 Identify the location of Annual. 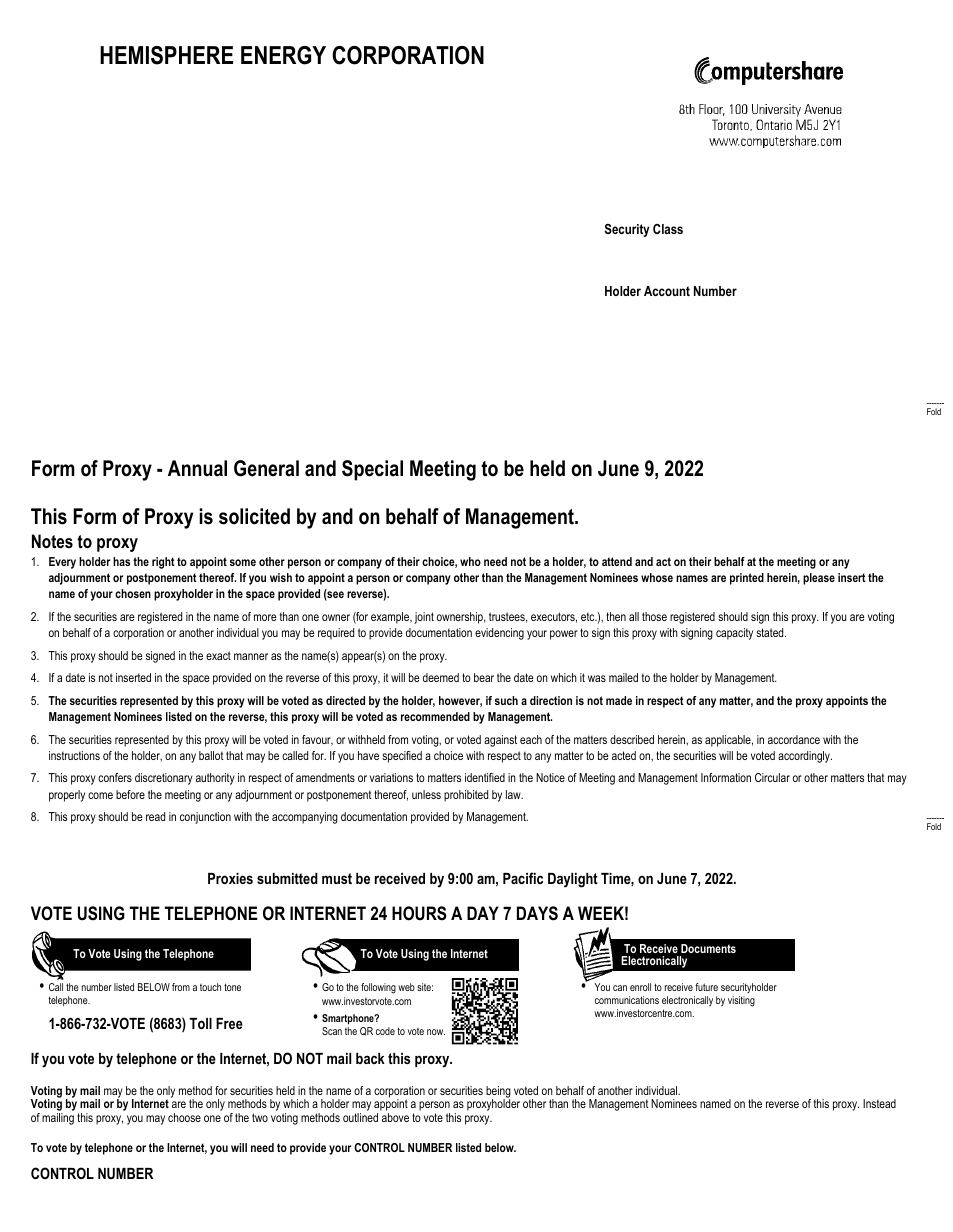
(197, 468).
